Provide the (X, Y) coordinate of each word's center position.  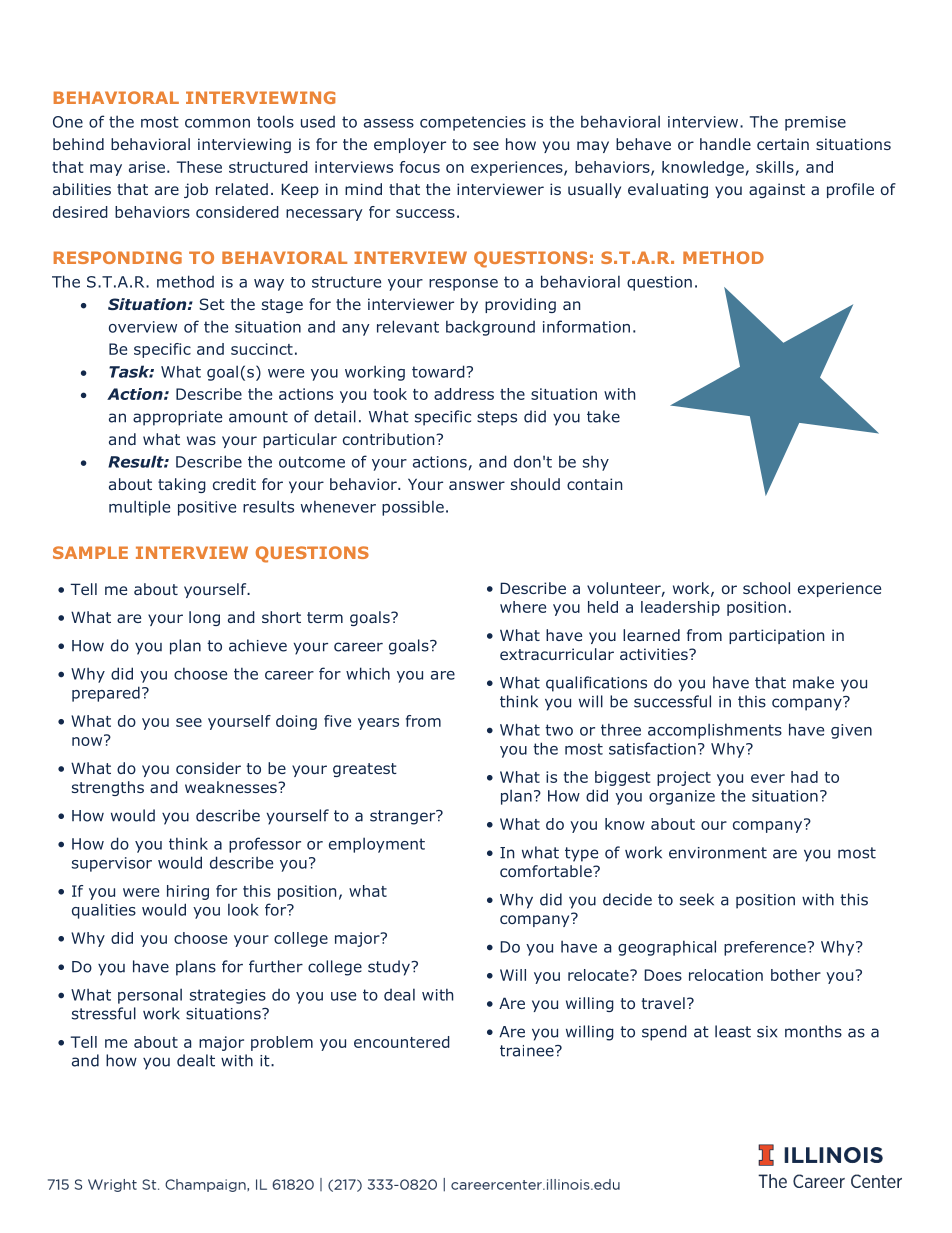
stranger (404, 817)
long (204, 618)
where (523, 607)
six (767, 1032)
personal (150, 996)
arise (147, 167)
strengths (108, 788)
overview (143, 327)
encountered (402, 1042)
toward (439, 371)
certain (783, 144)
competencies (473, 123)
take (603, 416)
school (766, 588)
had (804, 777)
